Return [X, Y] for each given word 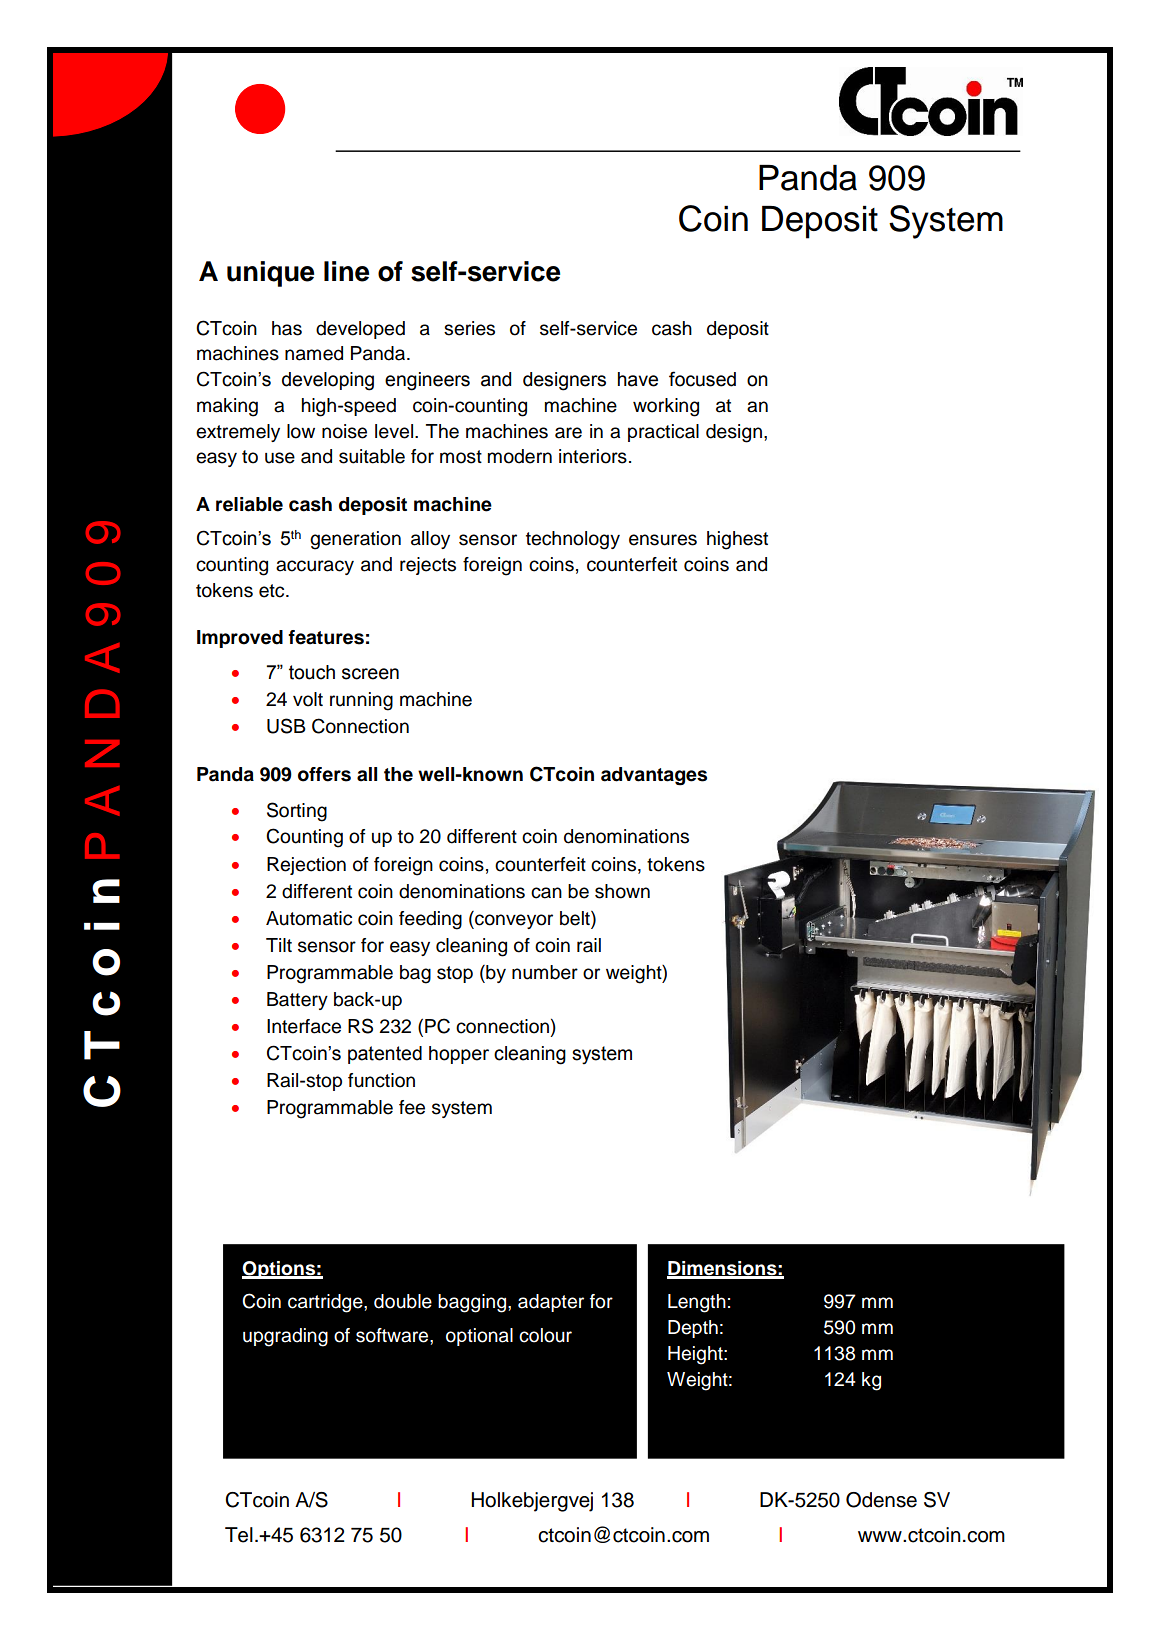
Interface [304, 1026]
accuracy [315, 567]
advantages [654, 776]
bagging [473, 1303]
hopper [459, 1055]
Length [697, 1303]
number [545, 972]
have [638, 379]
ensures [663, 540]
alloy [430, 540]
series [469, 328]
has [287, 328]
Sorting [297, 812]
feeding [430, 920]
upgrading [285, 1337]
